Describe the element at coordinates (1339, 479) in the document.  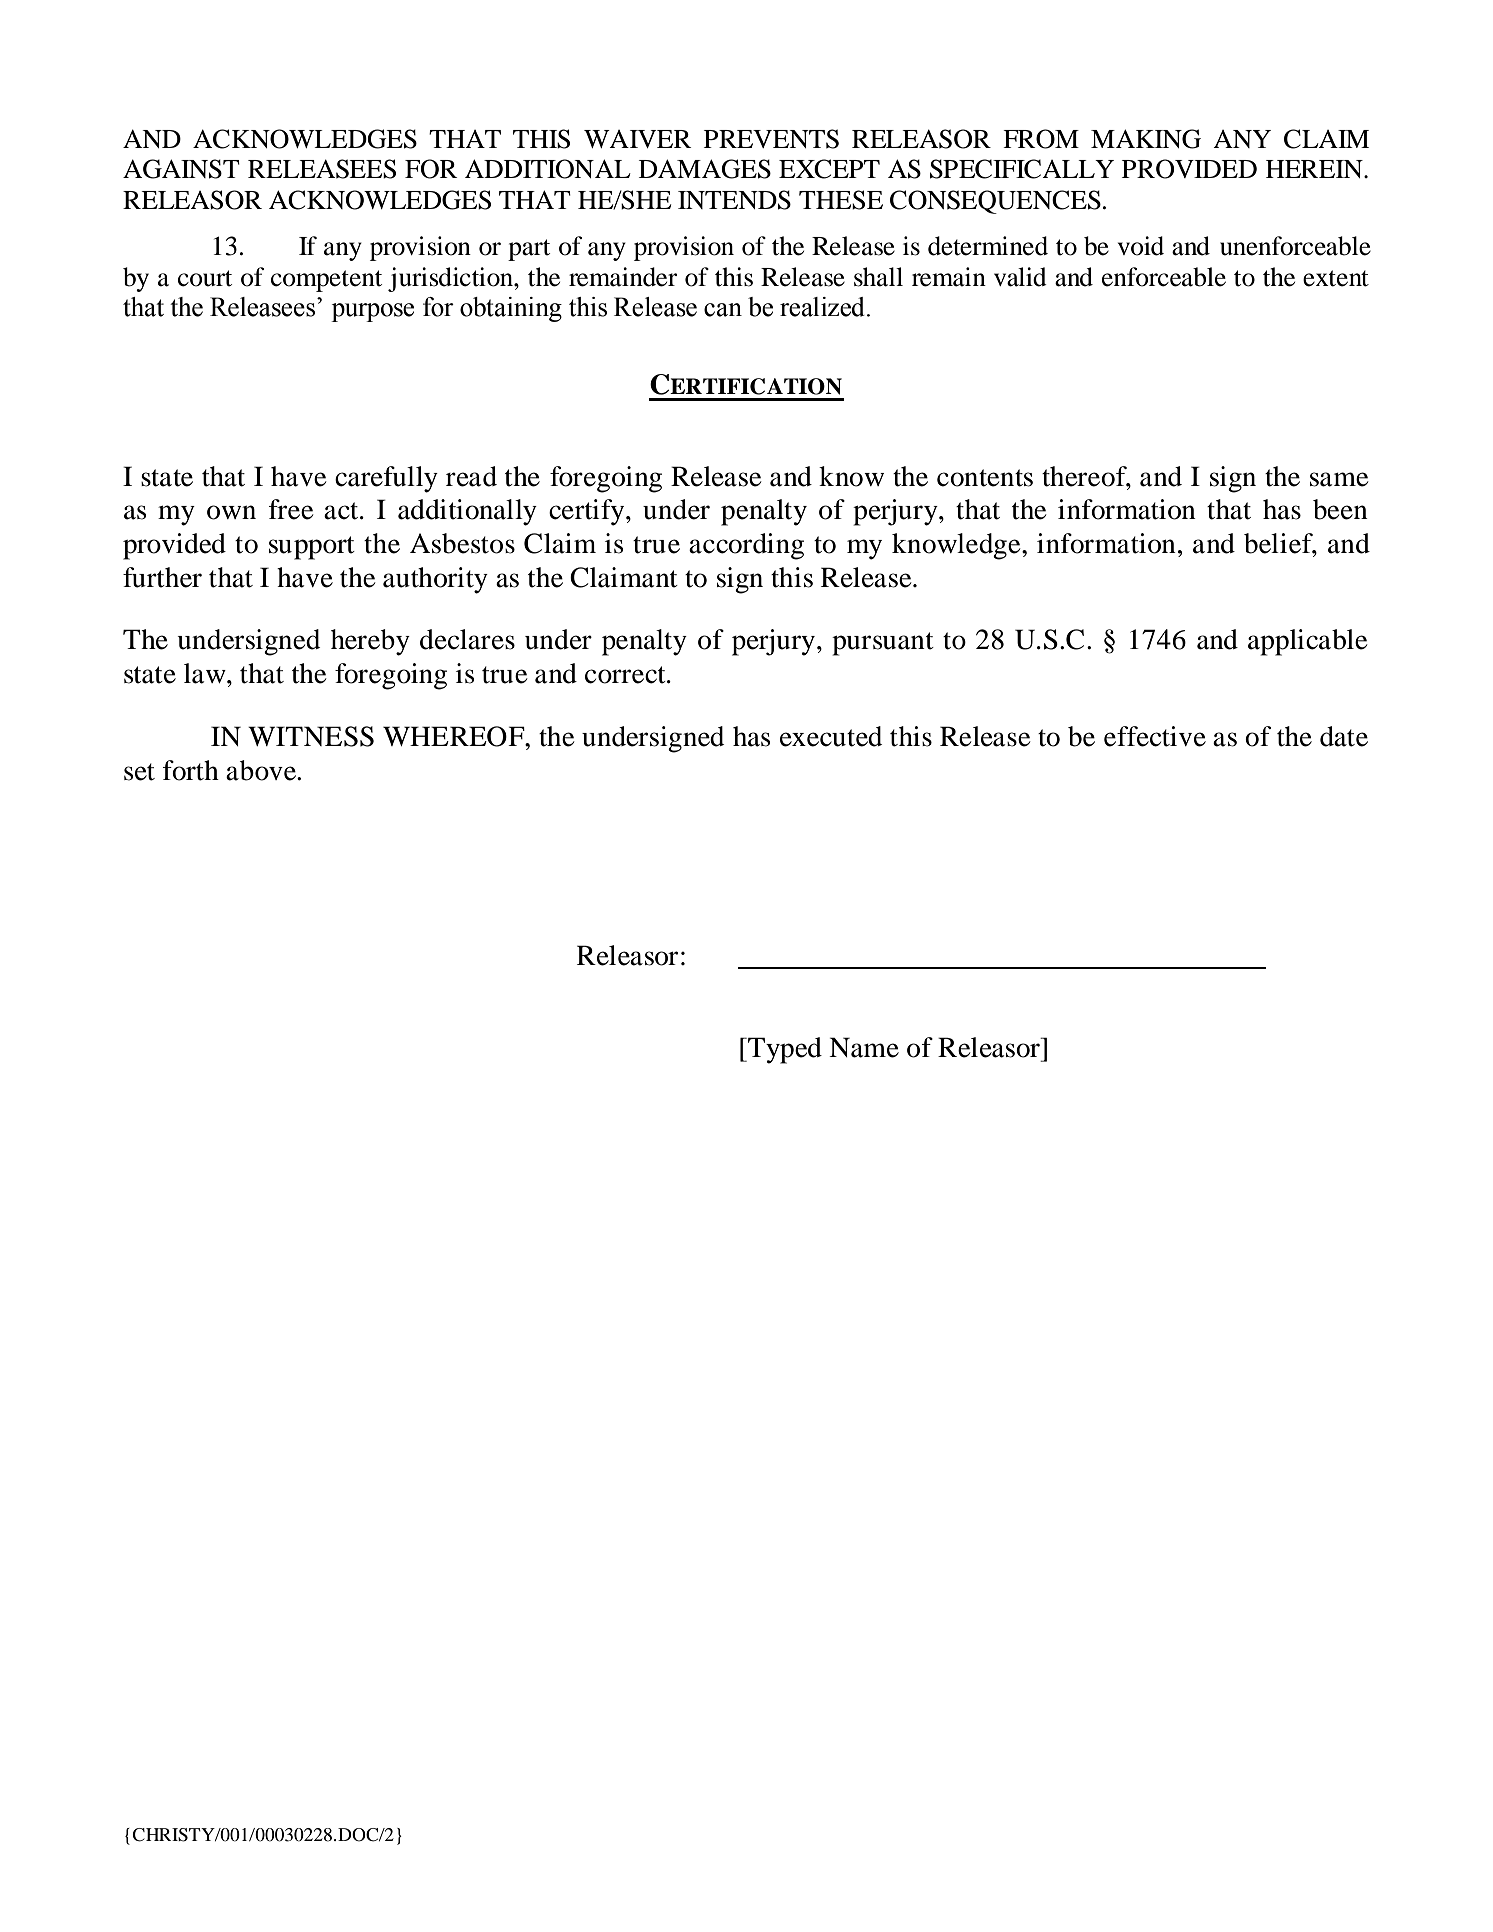
I see `same` at that location.
